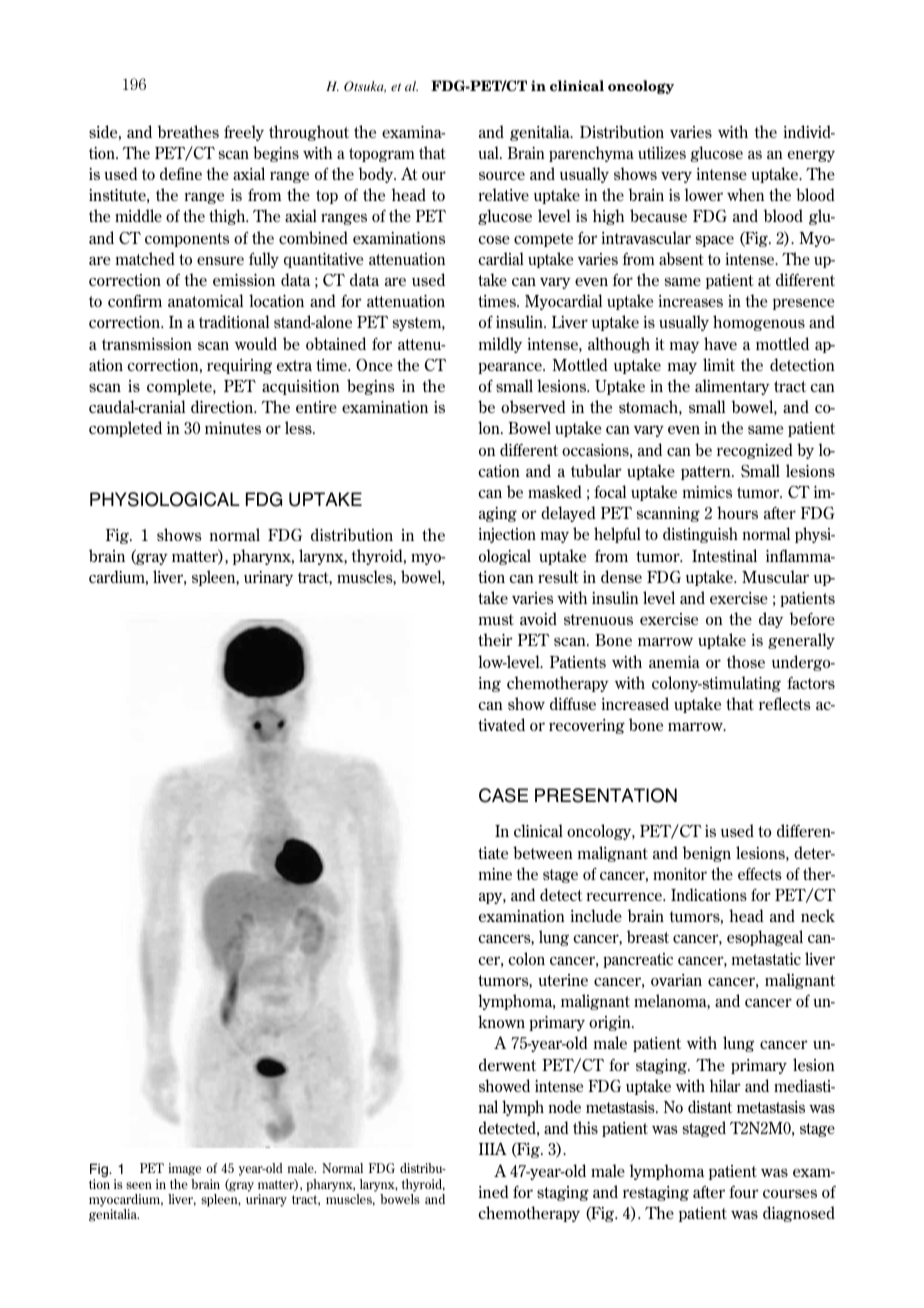 This screenshot has height=1308, width=924. I want to click on image, so click(184, 1169).
